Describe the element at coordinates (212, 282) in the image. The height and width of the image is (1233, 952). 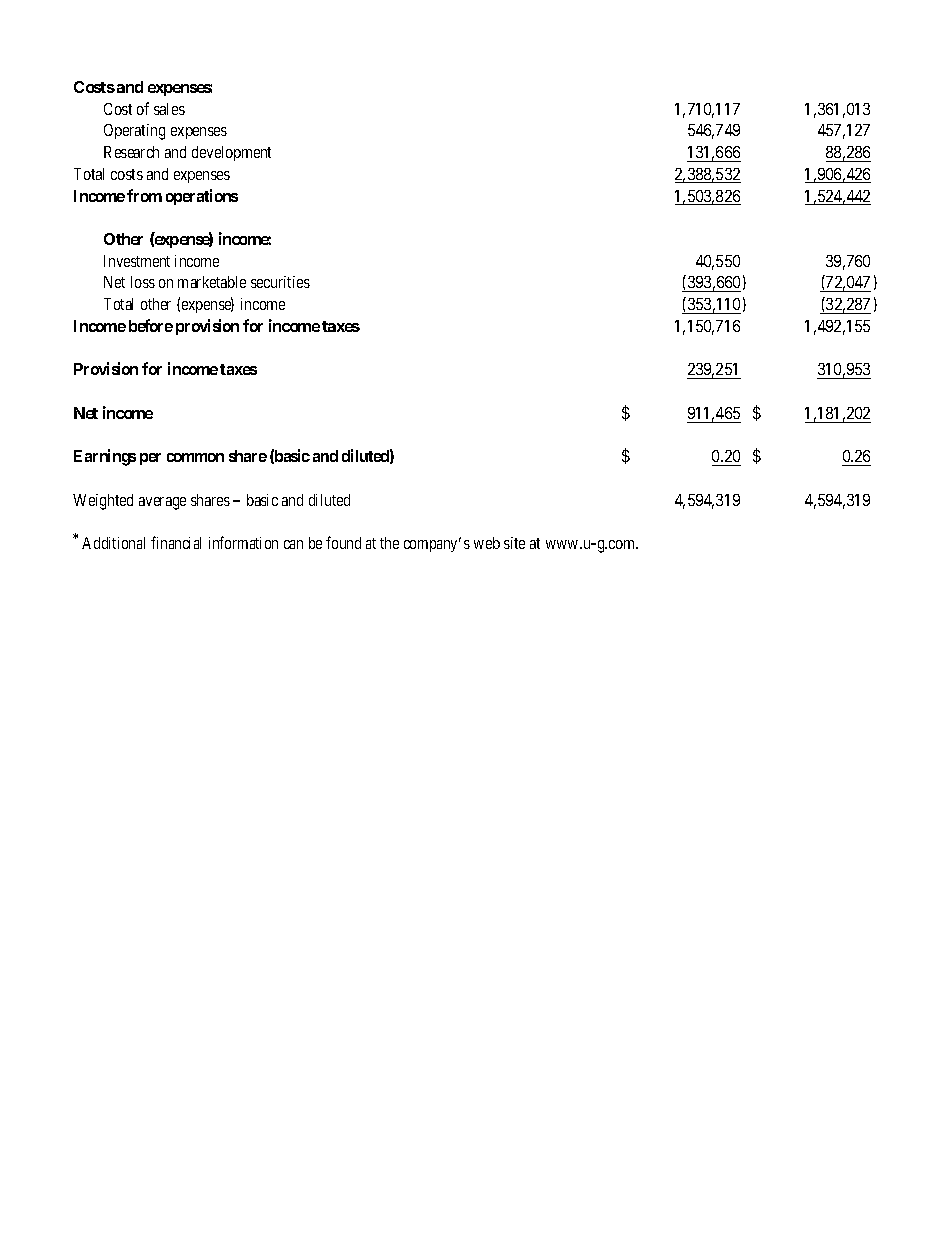
I see `marketable` at that location.
